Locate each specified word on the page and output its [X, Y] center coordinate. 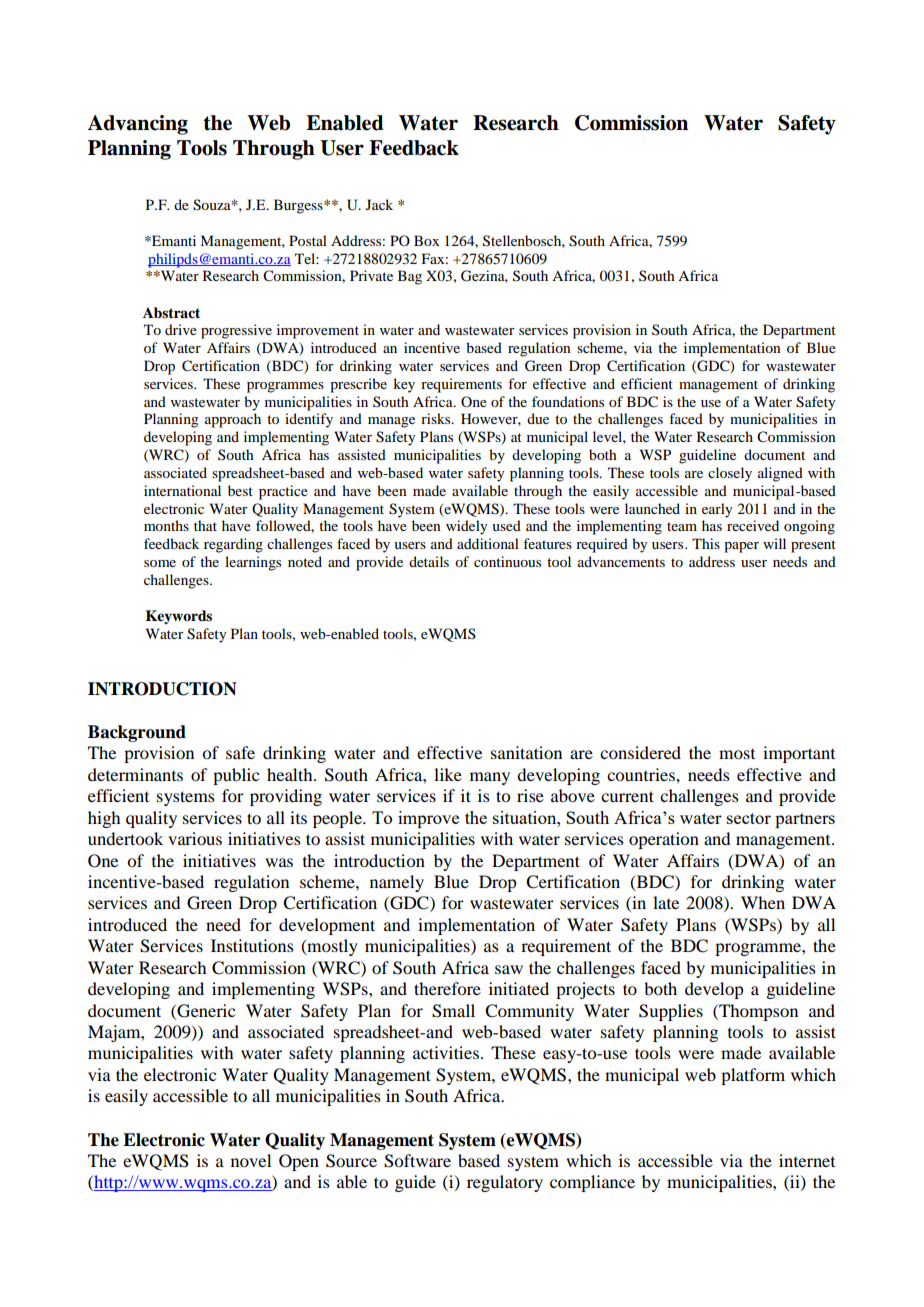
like [448, 774]
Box [426, 240]
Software [417, 1161]
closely [730, 474]
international [182, 490]
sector [749, 818]
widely [466, 527]
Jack [379, 204]
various [195, 838]
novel [251, 1160]
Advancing [138, 125]
